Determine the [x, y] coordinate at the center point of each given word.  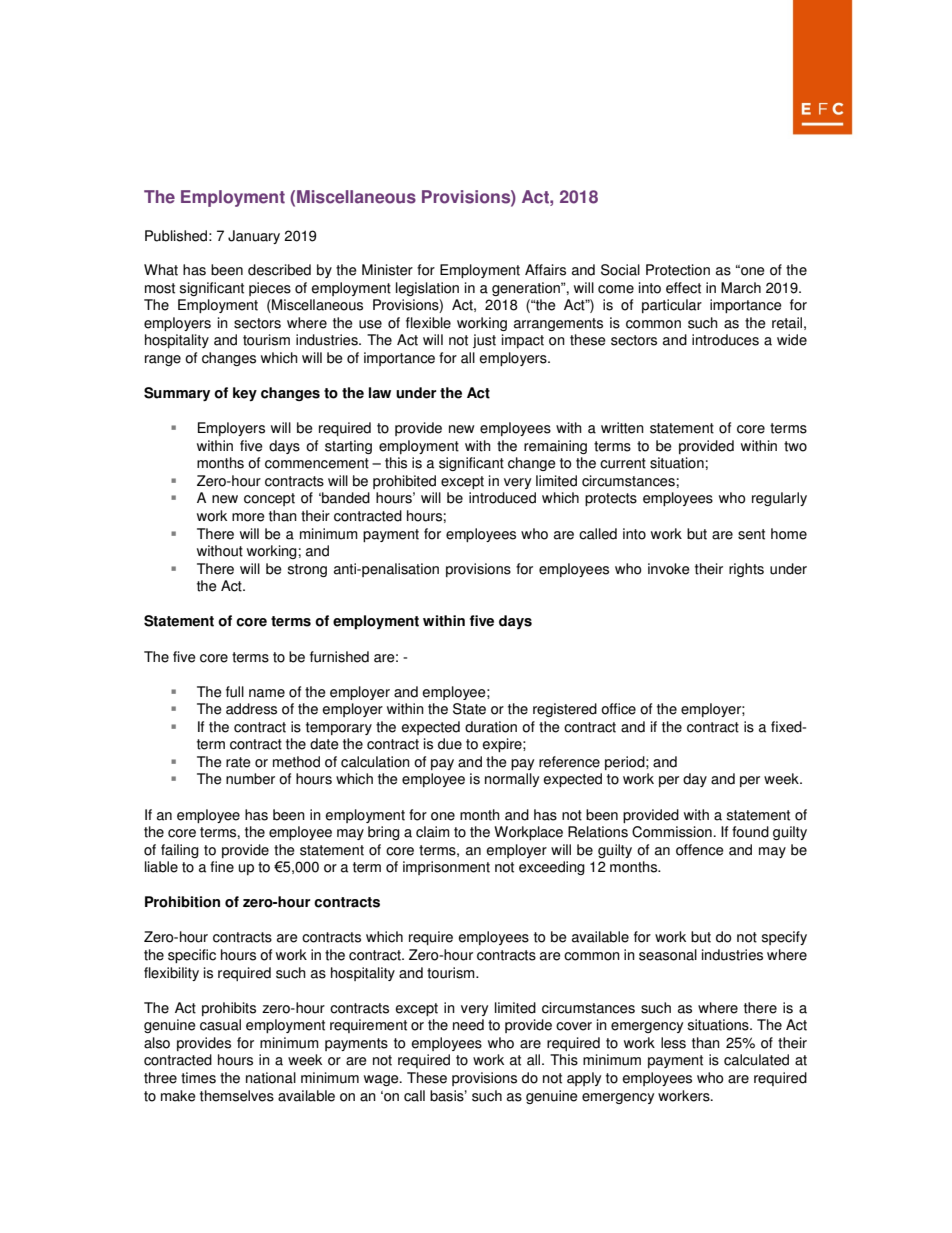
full [235, 692]
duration [491, 727]
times [198, 1078]
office [618, 709]
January [254, 237]
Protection [678, 270]
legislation [427, 289]
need [468, 1025]
